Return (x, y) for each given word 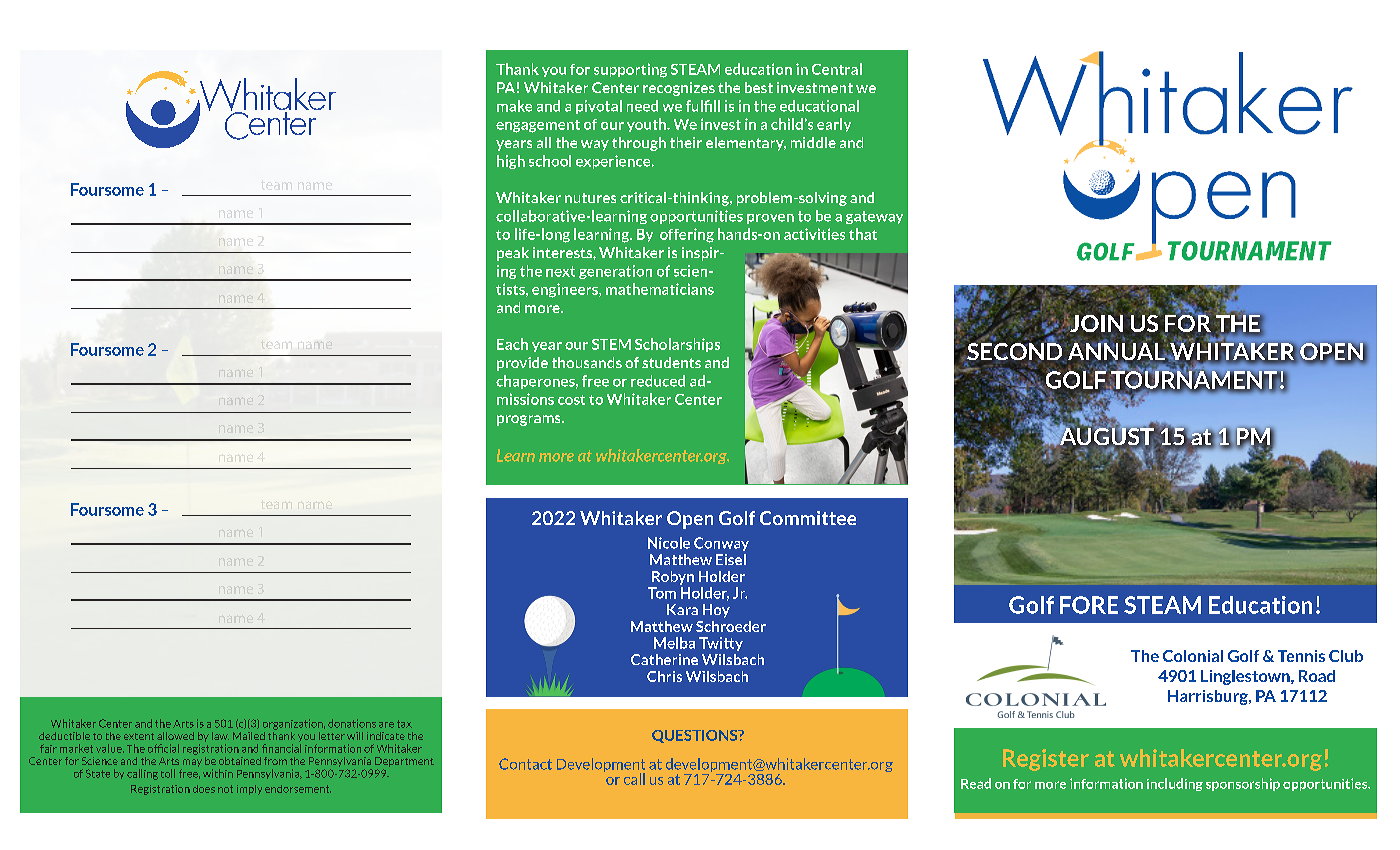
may (192, 763)
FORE (1089, 605)
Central (837, 69)
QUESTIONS (696, 736)
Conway (721, 544)
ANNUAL (1118, 352)
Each (512, 344)
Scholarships (677, 345)
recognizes (679, 89)
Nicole (669, 543)
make (514, 106)
